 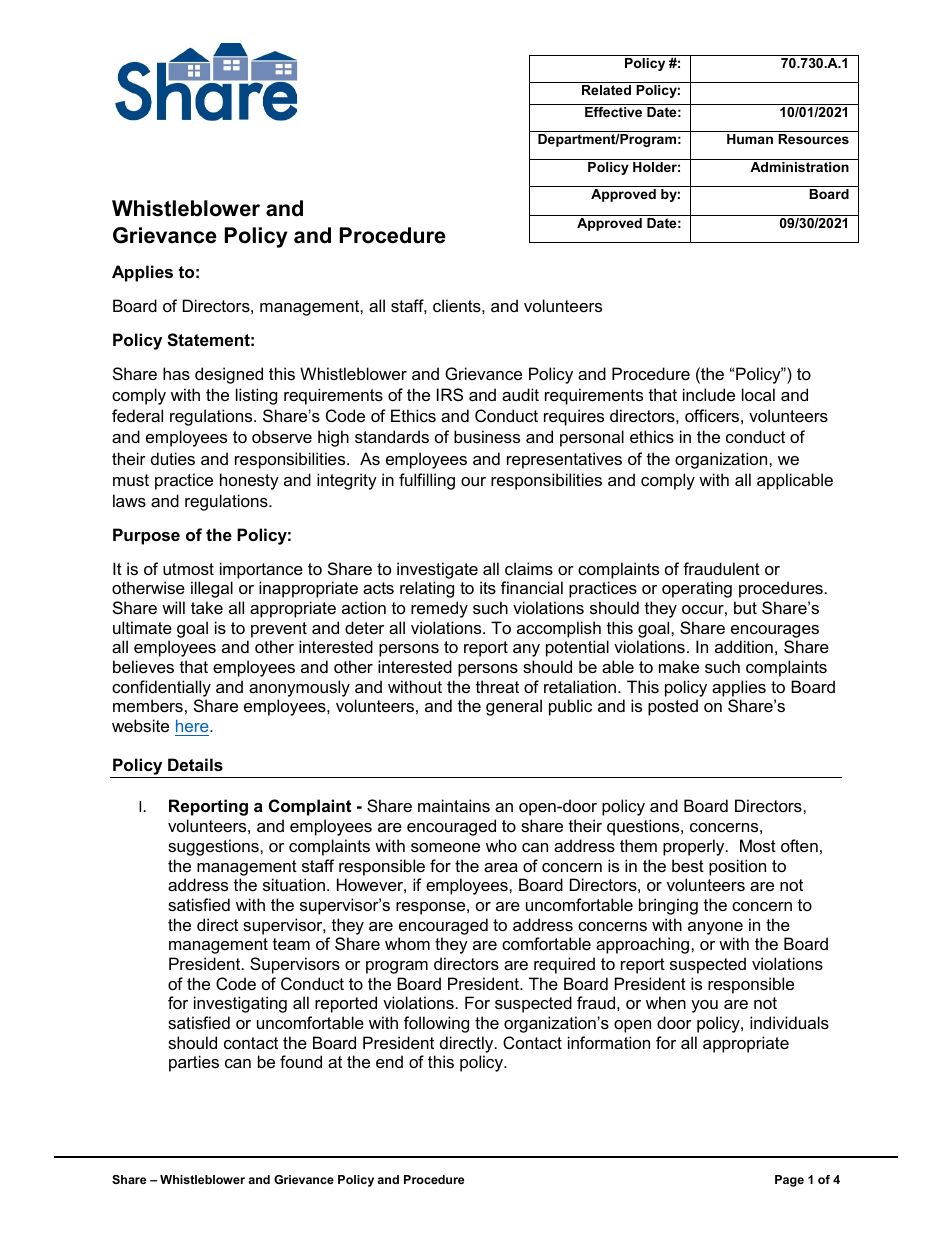 What do you see at coordinates (194, 1063) in the screenshot?
I see `parties` at bounding box center [194, 1063].
